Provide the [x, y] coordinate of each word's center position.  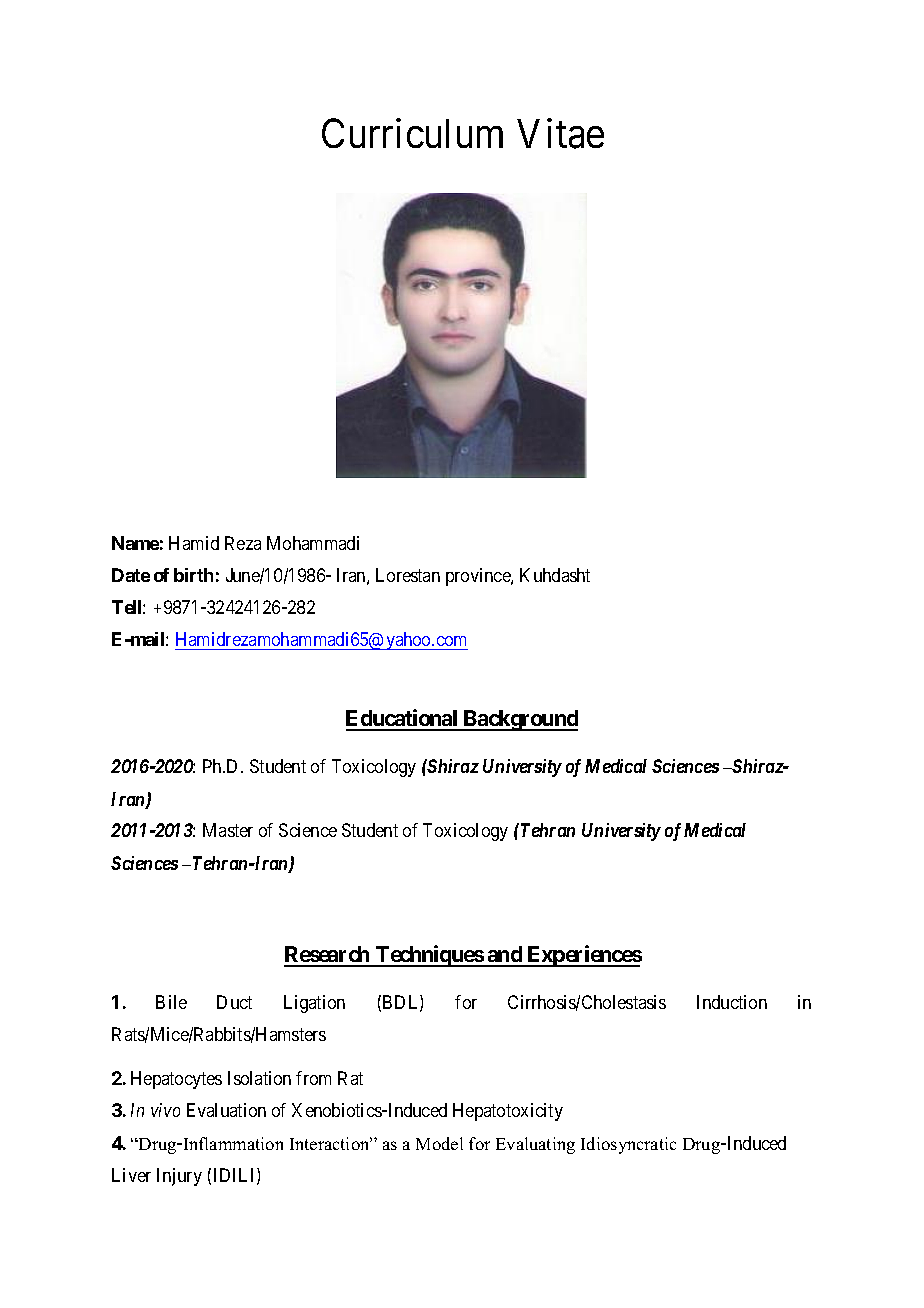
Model [439, 1143]
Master [228, 830]
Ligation [314, 1004]
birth [193, 575]
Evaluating [535, 1145]
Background [520, 720]
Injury [179, 1177]
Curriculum [412, 133]
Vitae [560, 134]
